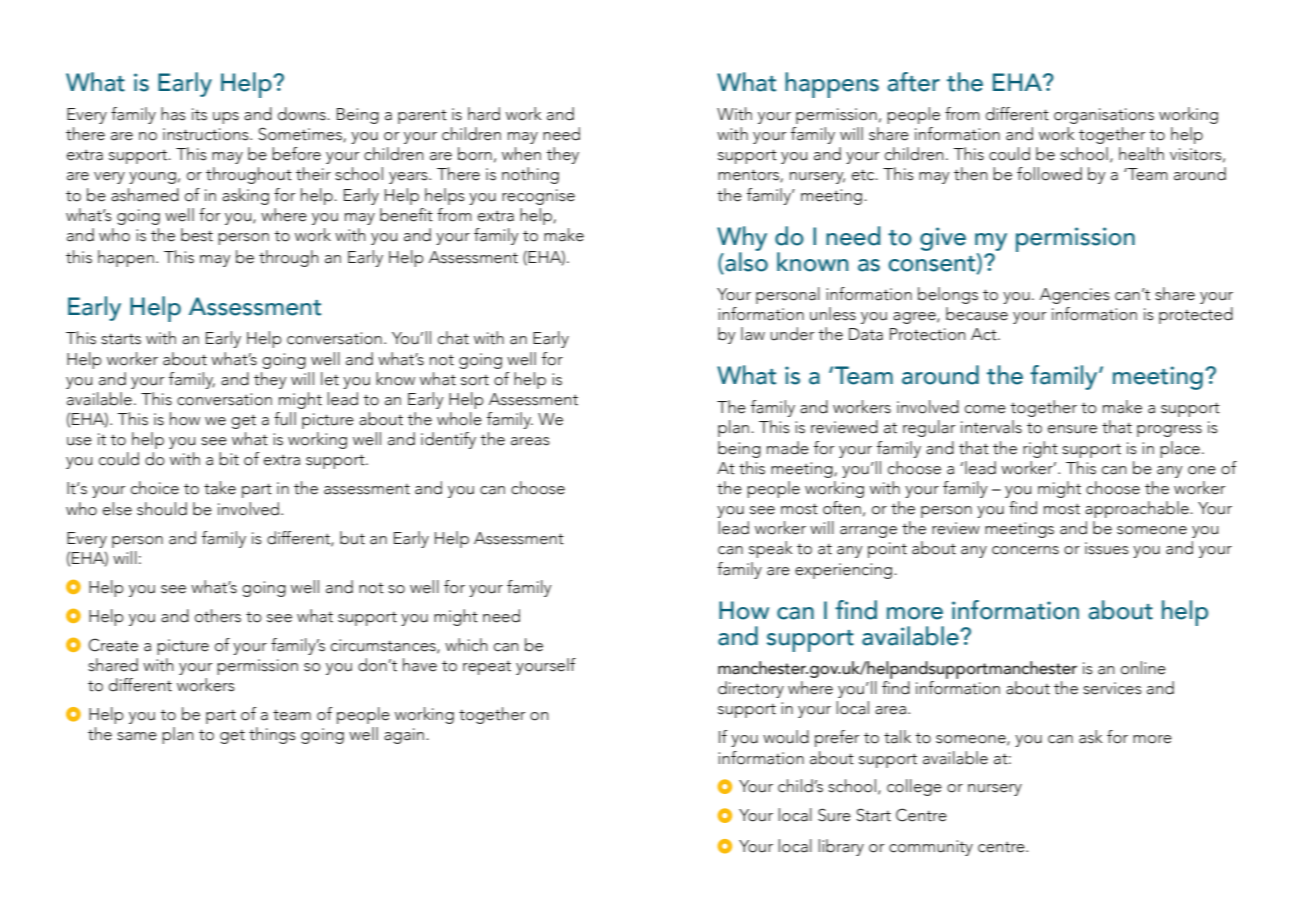  Describe the element at coordinates (1104, 116) in the screenshot. I see `organisations` at that location.
